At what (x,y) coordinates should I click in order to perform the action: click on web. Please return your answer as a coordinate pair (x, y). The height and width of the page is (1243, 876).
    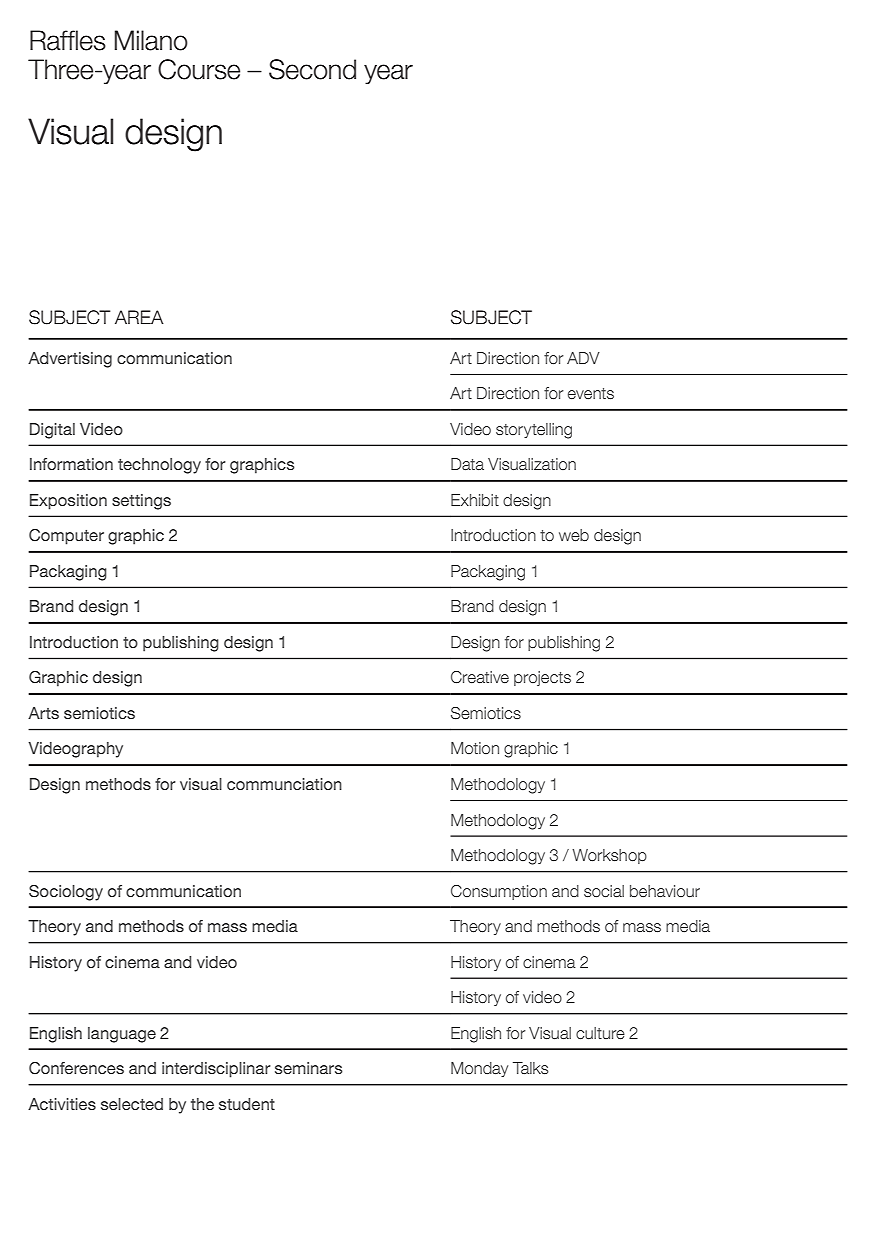
    Looking at the image, I should click on (574, 535).
